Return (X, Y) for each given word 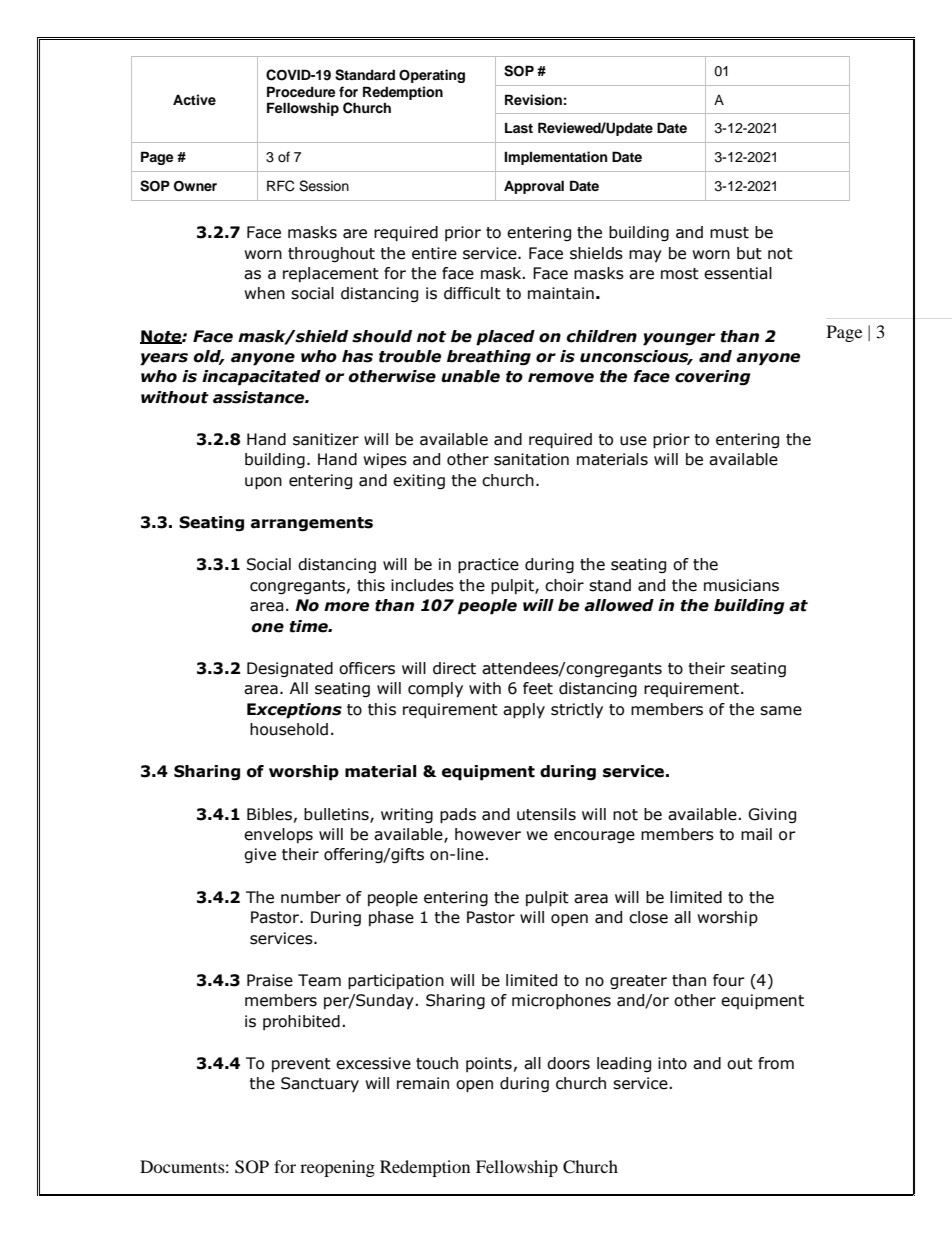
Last (519, 128)
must (729, 233)
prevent (301, 1065)
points (489, 1064)
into (672, 1063)
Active (194, 99)
